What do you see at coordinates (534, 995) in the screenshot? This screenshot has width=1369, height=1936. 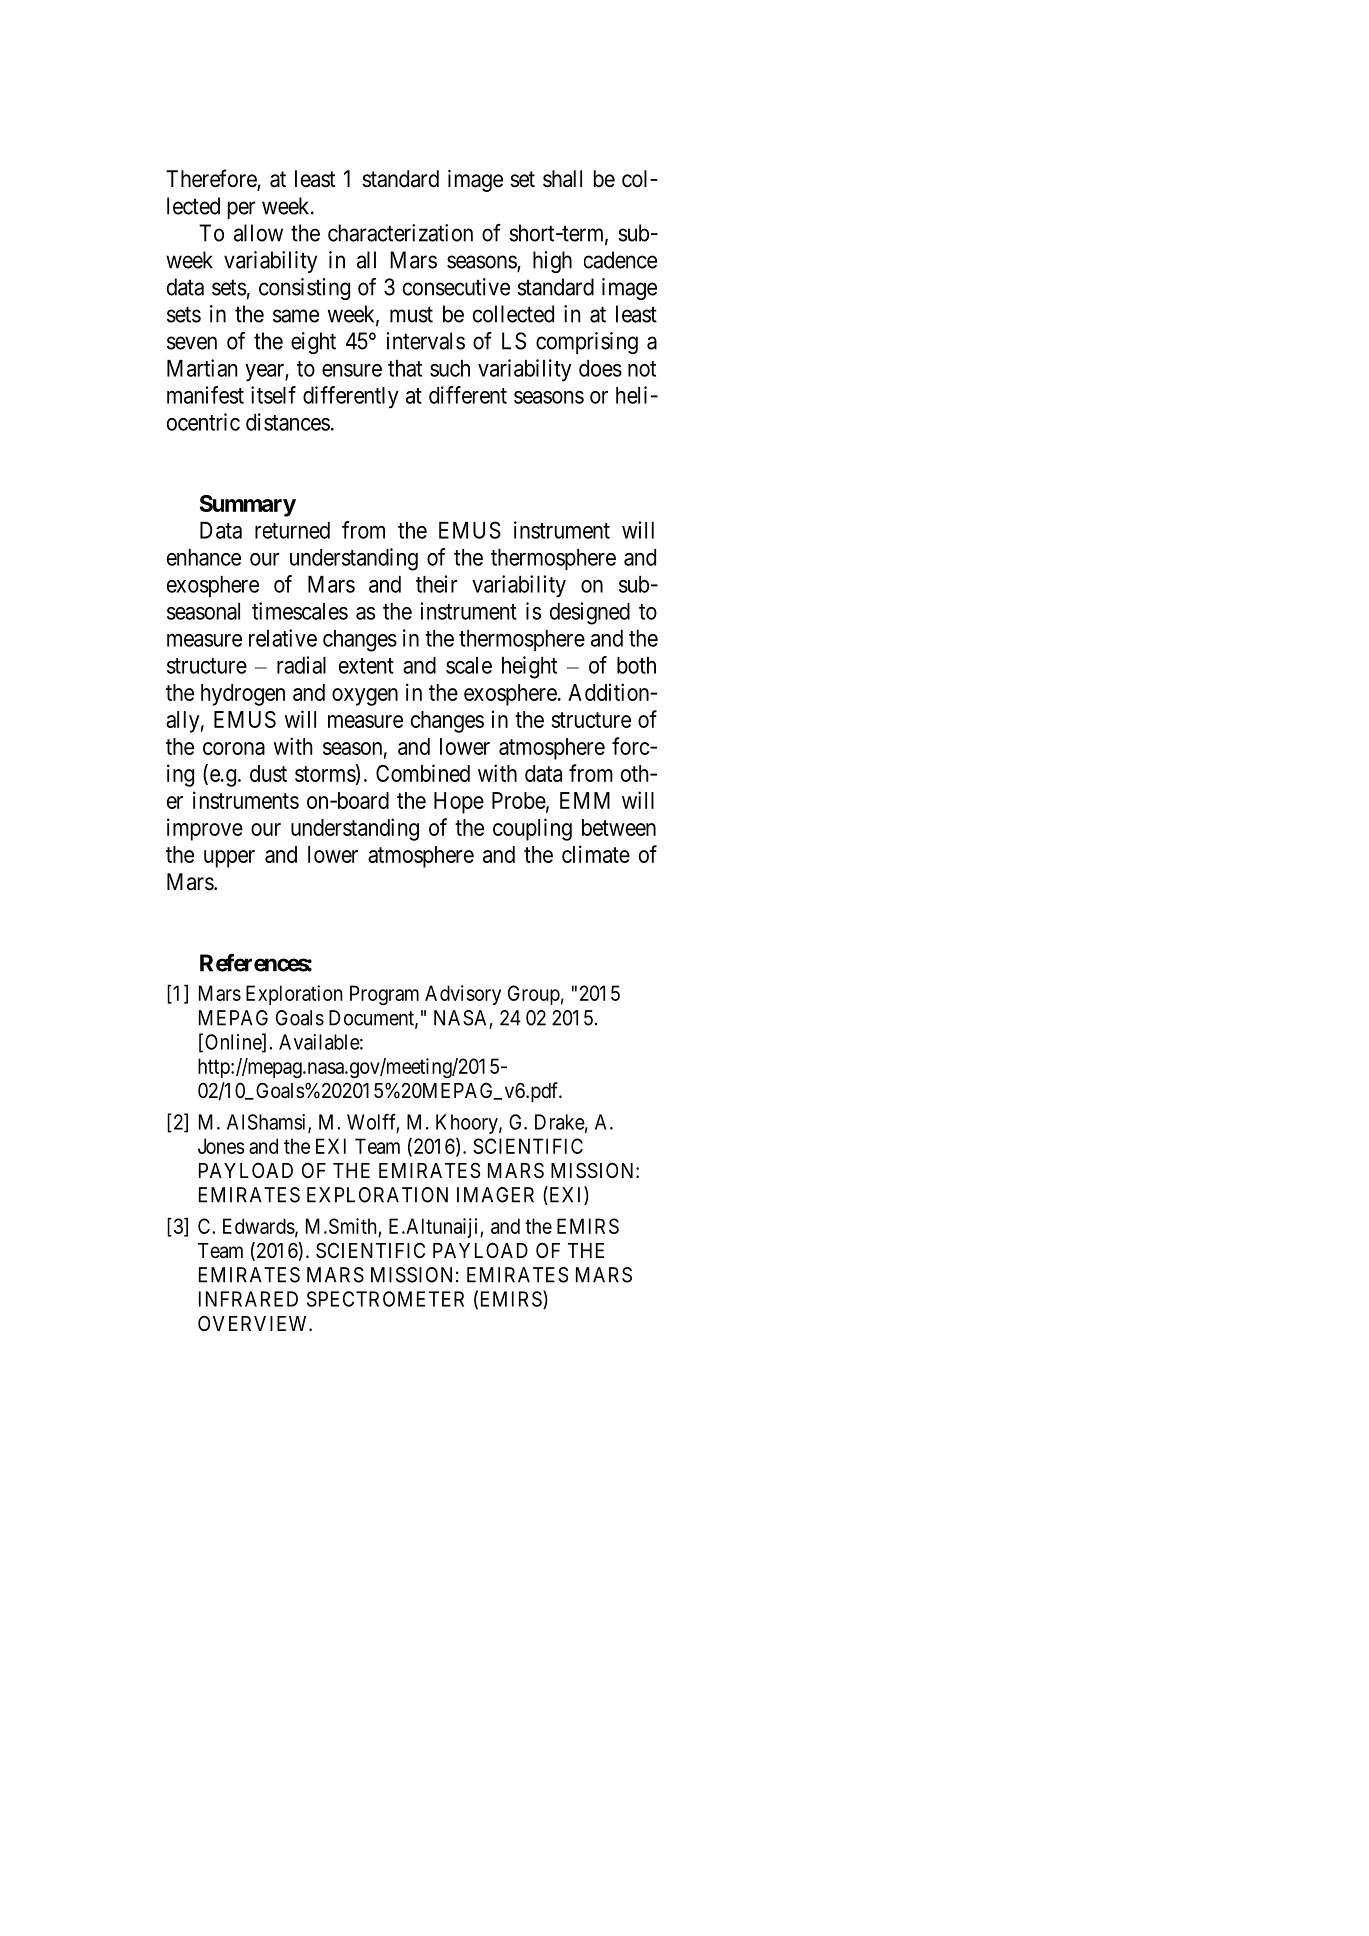 I see `Group` at bounding box center [534, 995].
